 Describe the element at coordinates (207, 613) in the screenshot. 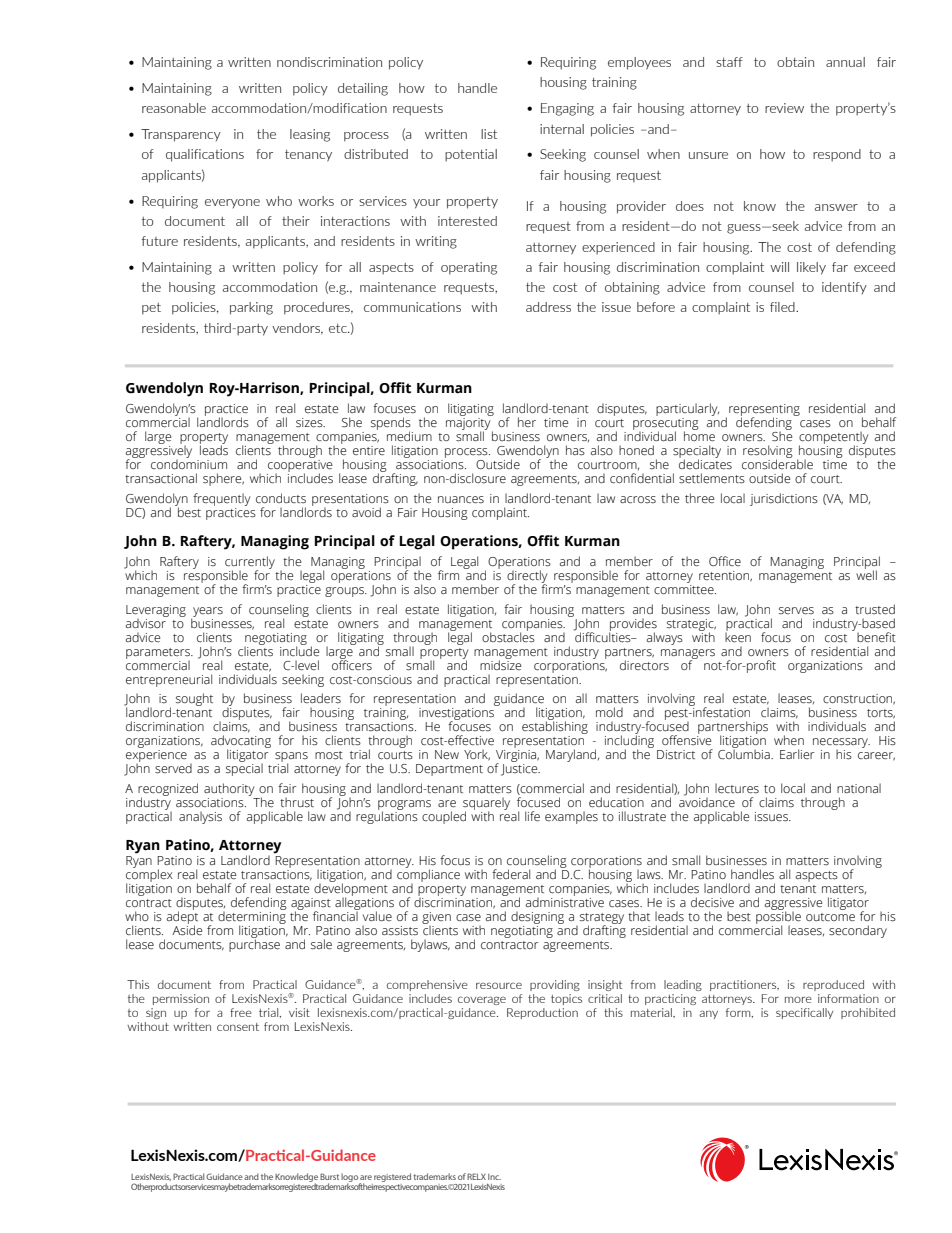

I see `years` at that location.
